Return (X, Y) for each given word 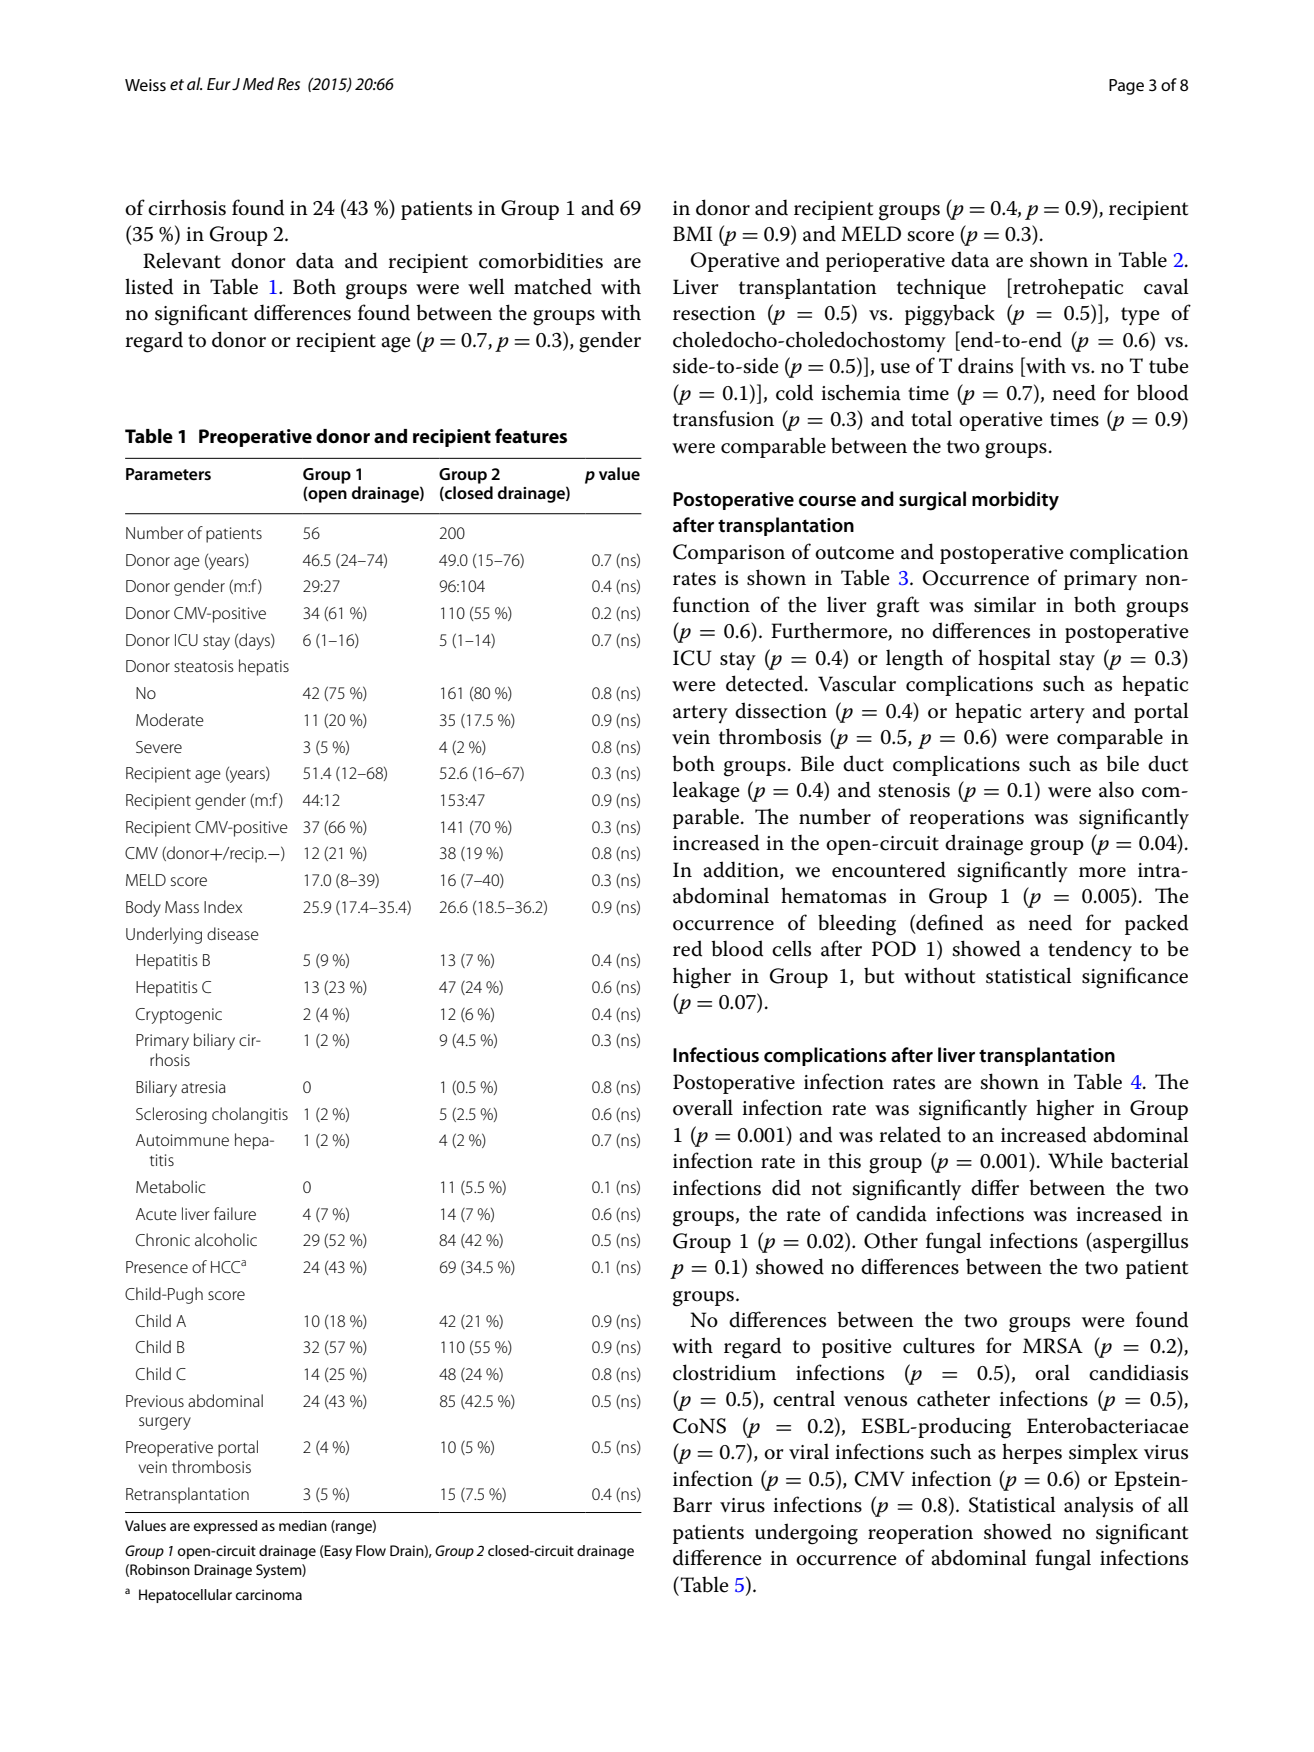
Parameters (168, 474)
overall (703, 1107)
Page (1126, 87)
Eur (219, 84)
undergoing (806, 1534)
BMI (693, 233)
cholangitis (250, 1115)
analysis (1098, 1506)
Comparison (729, 554)
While (1075, 1160)
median (303, 1525)
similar (1005, 604)
